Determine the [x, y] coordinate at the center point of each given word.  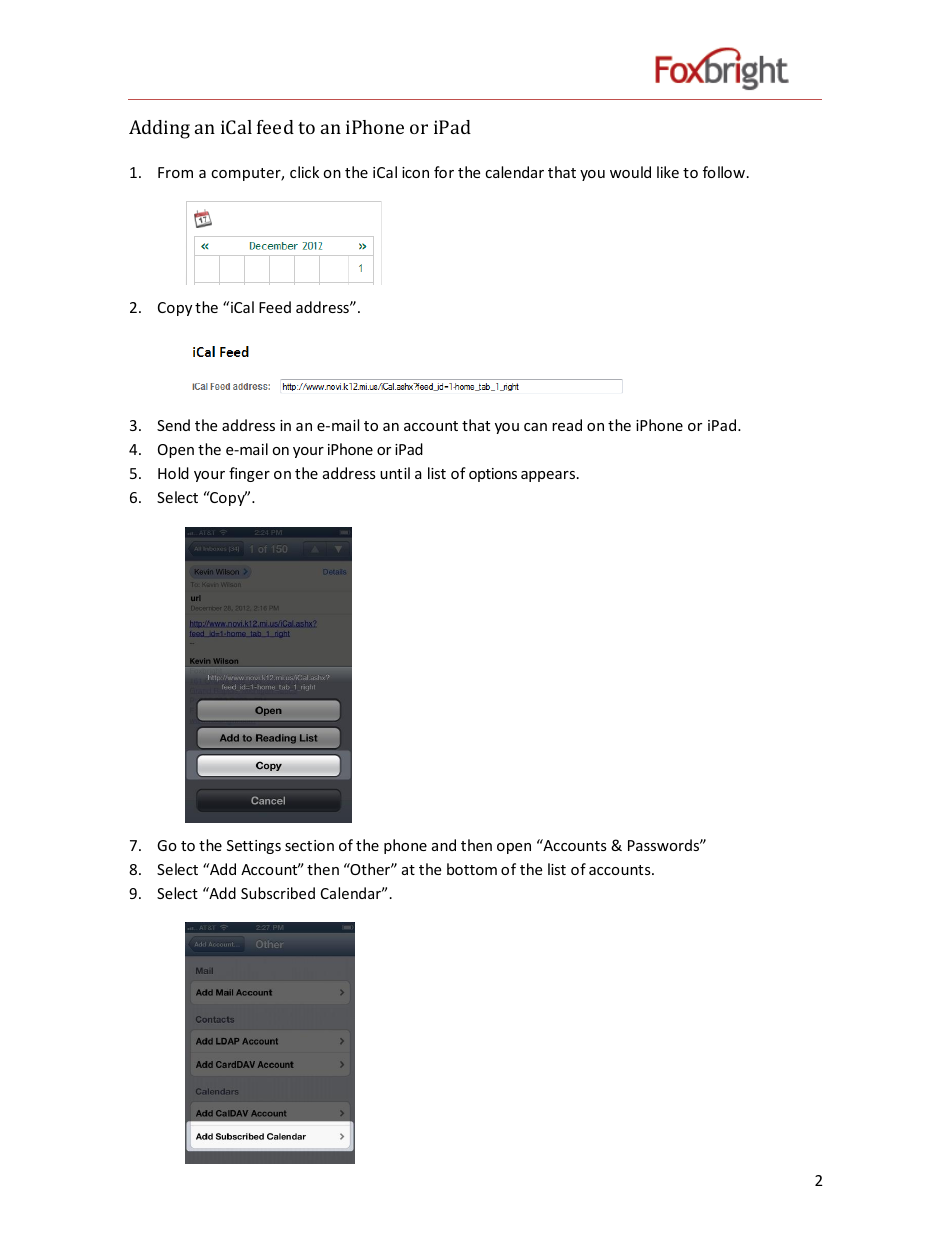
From [175, 172]
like [668, 172]
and [444, 845]
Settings [254, 847]
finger [249, 474]
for [444, 172]
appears [549, 476]
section [309, 845]
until [395, 473]
